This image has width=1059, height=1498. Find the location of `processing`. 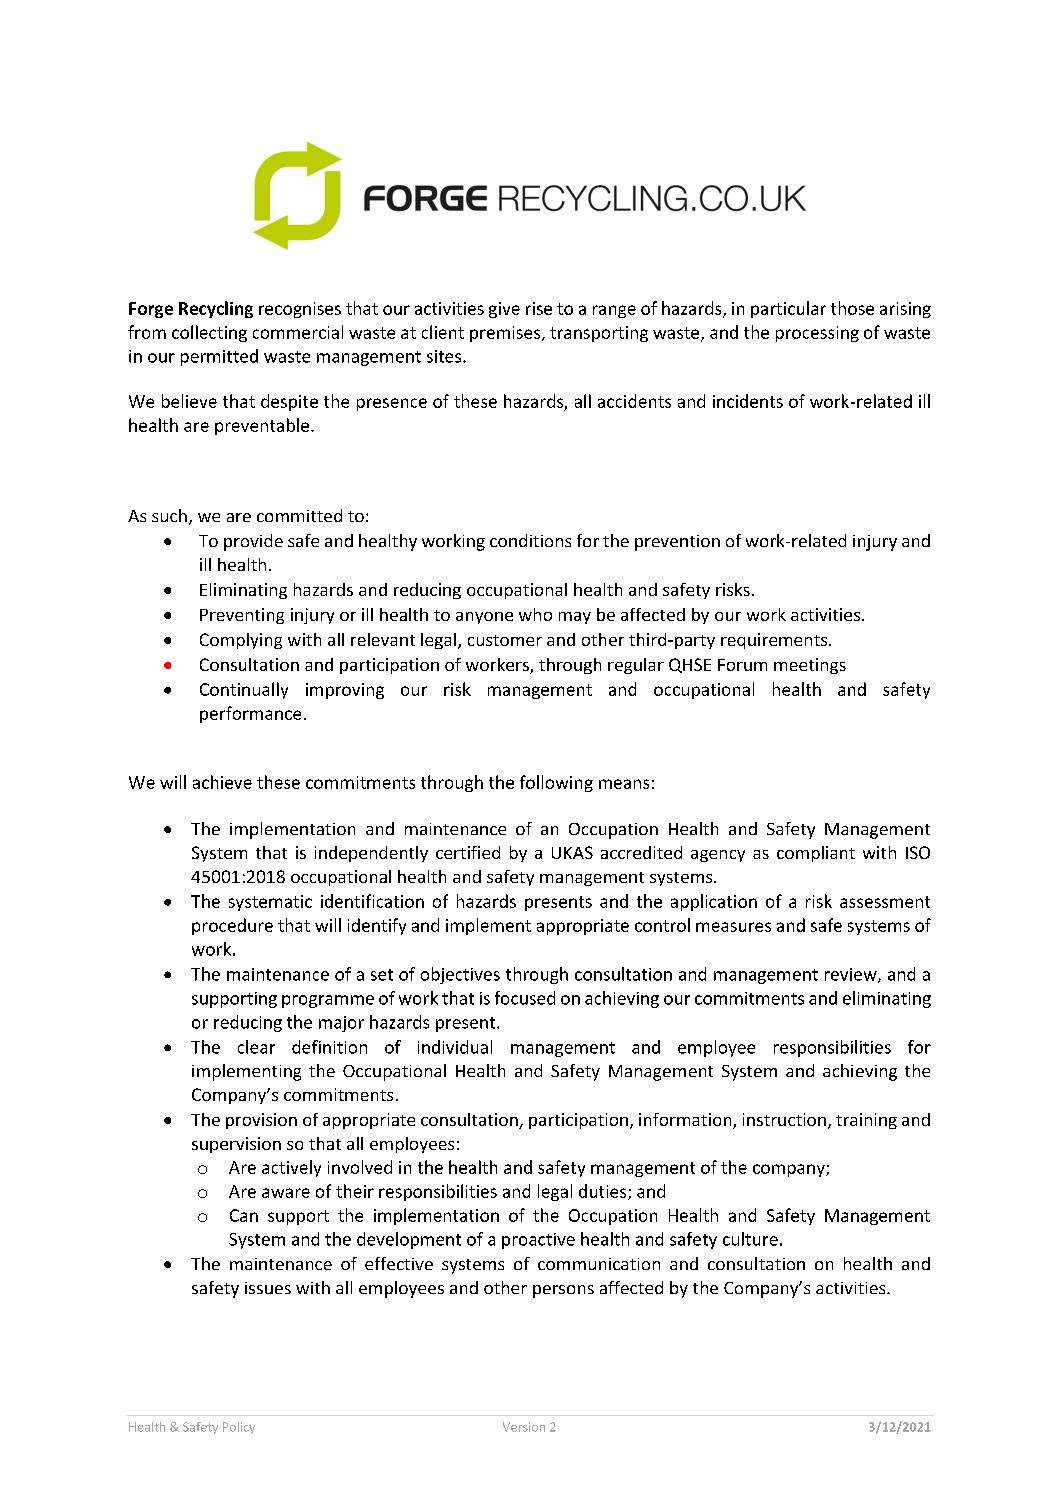

processing is located at coordinates (817, 334).
